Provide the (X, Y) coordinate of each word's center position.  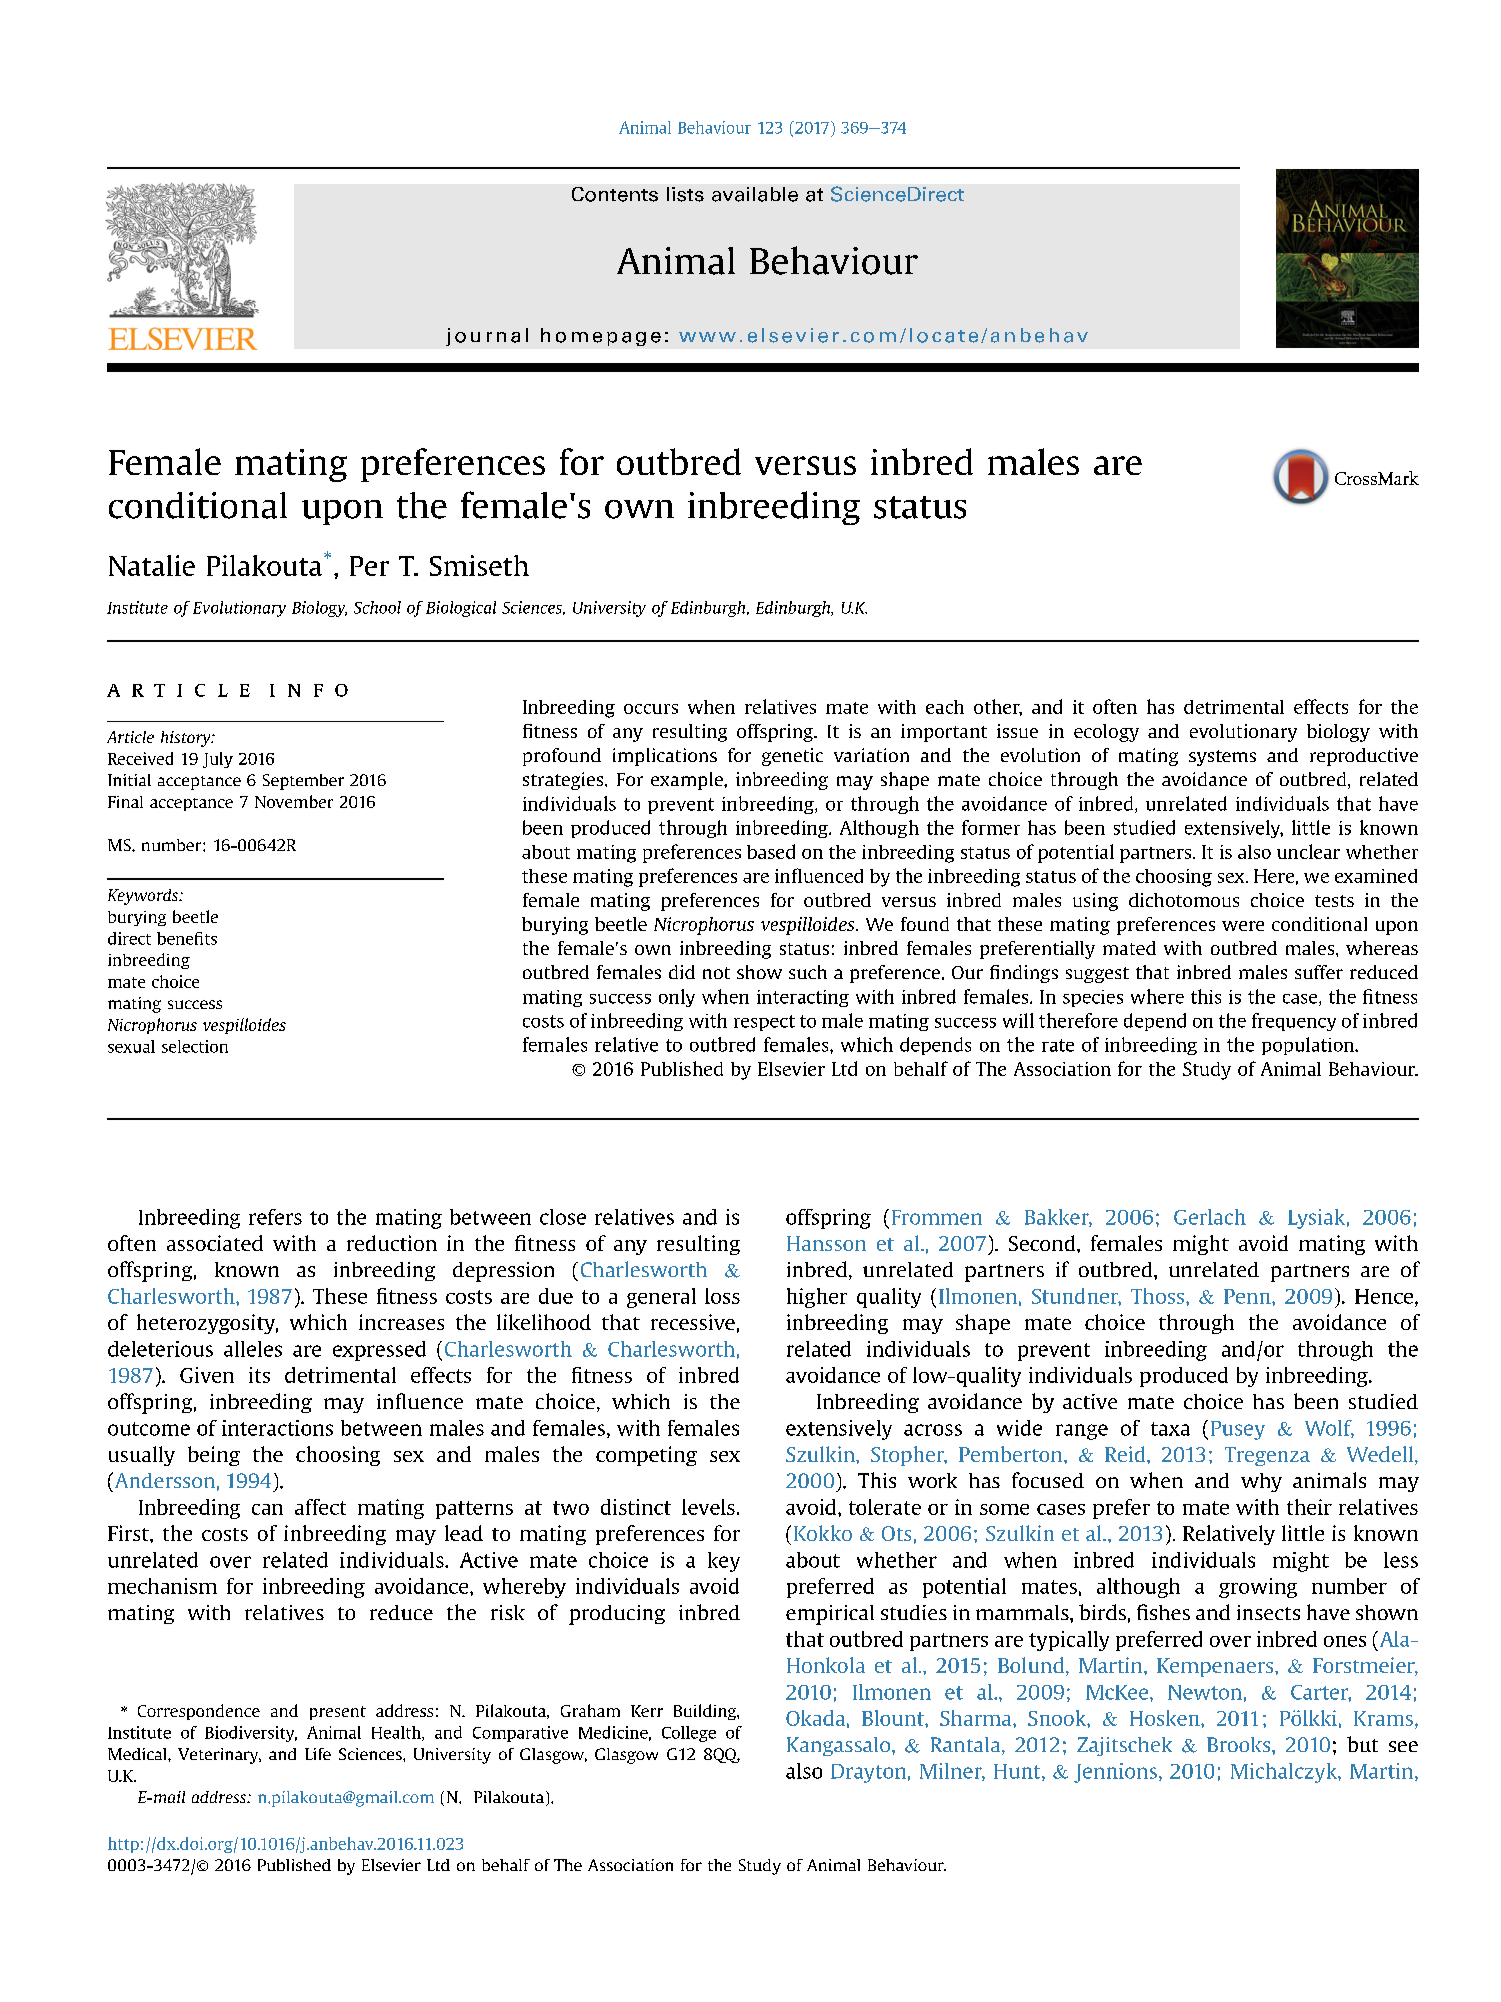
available (755, 194)
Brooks (1240, 1744)
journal (487, 337)
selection (195, 1046)
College (689, 1734)
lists (685, 194)
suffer (1319, 972)
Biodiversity (251, 1734)
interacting (803, 998)
